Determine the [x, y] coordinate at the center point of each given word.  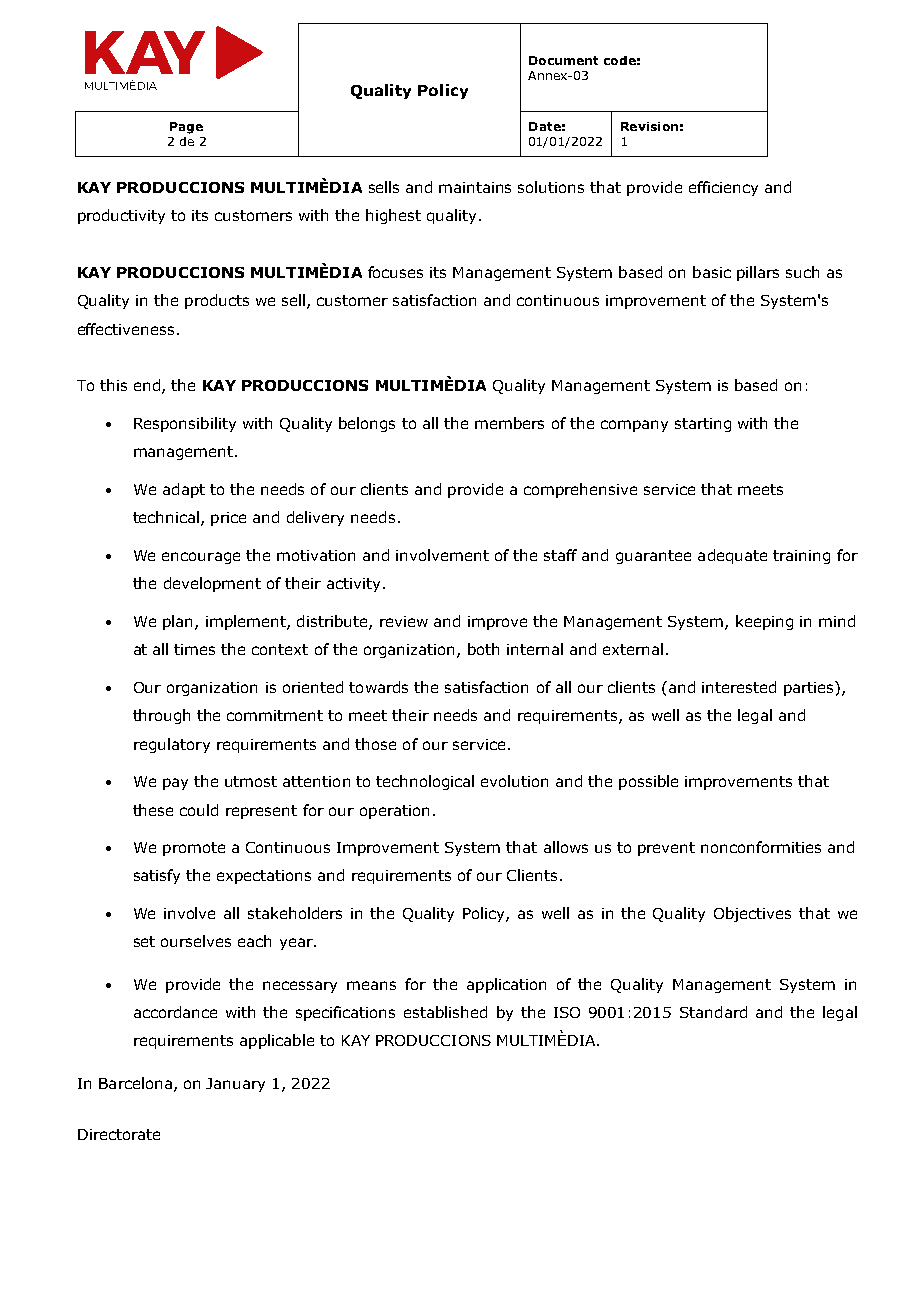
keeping [764, 622]
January [235, 1085]
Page [186, 128]
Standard [713, 1012]
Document [563, 60]
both [483, 649]
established [445, 1012]
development [212, 584]
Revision [649, 126]
